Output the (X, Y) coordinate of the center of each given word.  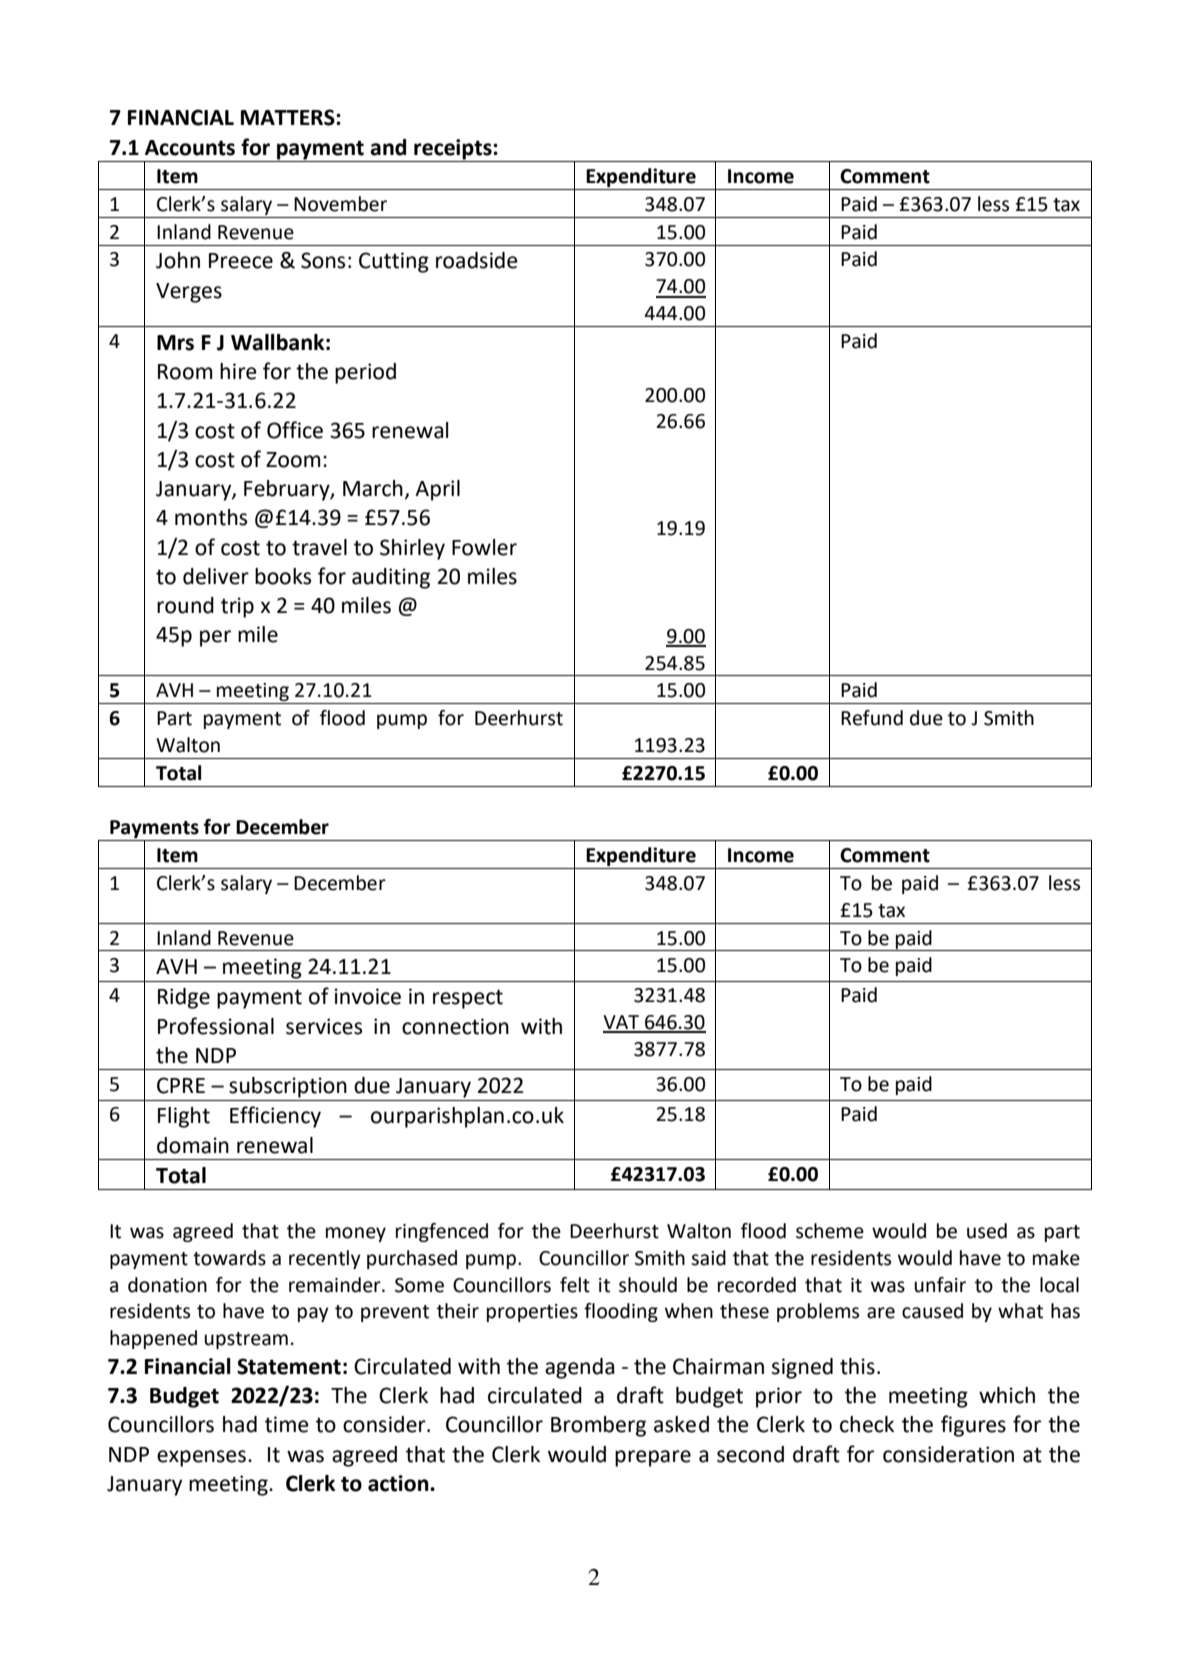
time (287, 1424)
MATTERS (289, 117)
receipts (453, 150)
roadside (477, 260)
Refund (872, 718)
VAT (622, 1023)
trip (237, 607)
